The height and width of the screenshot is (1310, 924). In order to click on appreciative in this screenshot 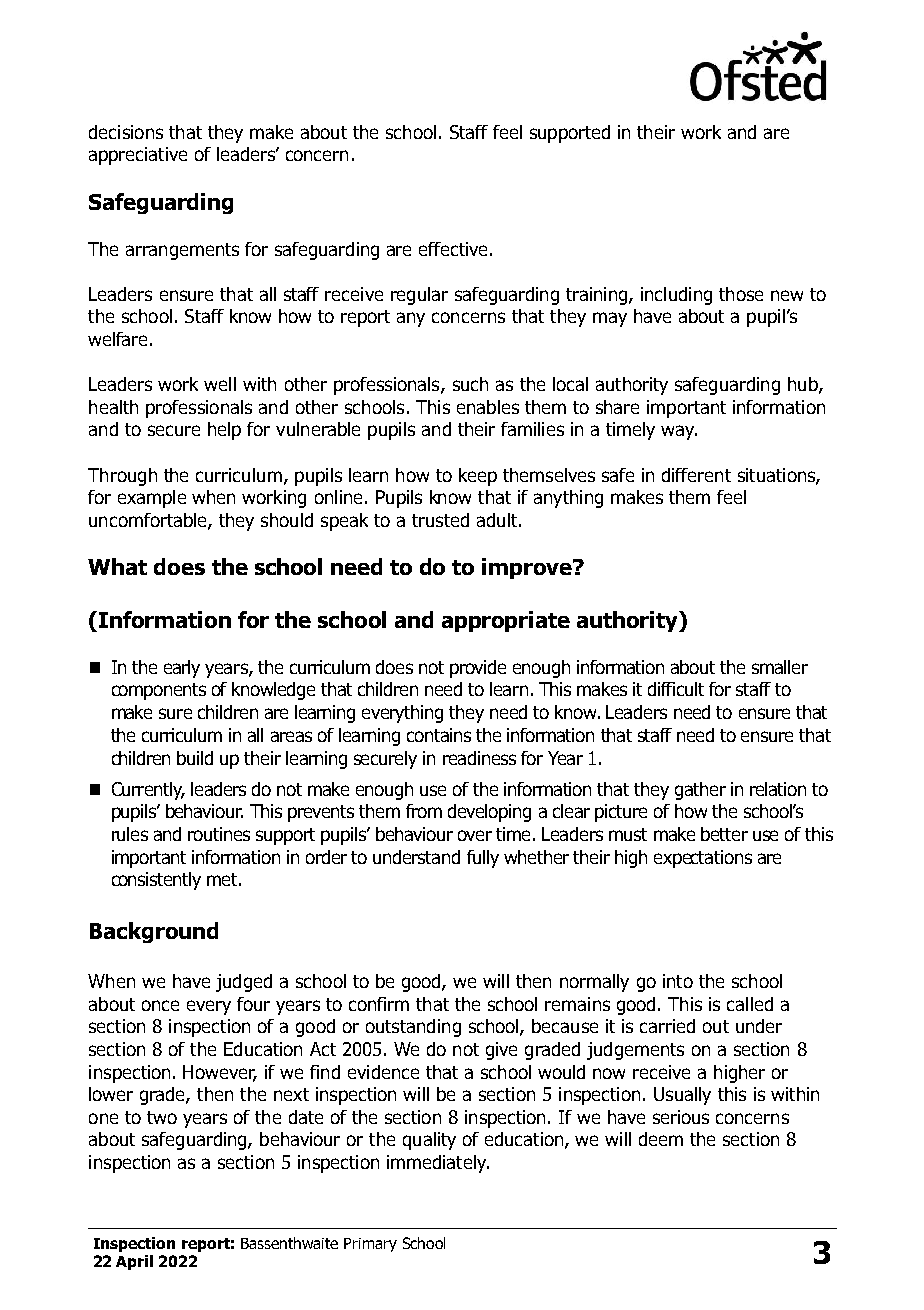, I will do `click(138, 156)`.
